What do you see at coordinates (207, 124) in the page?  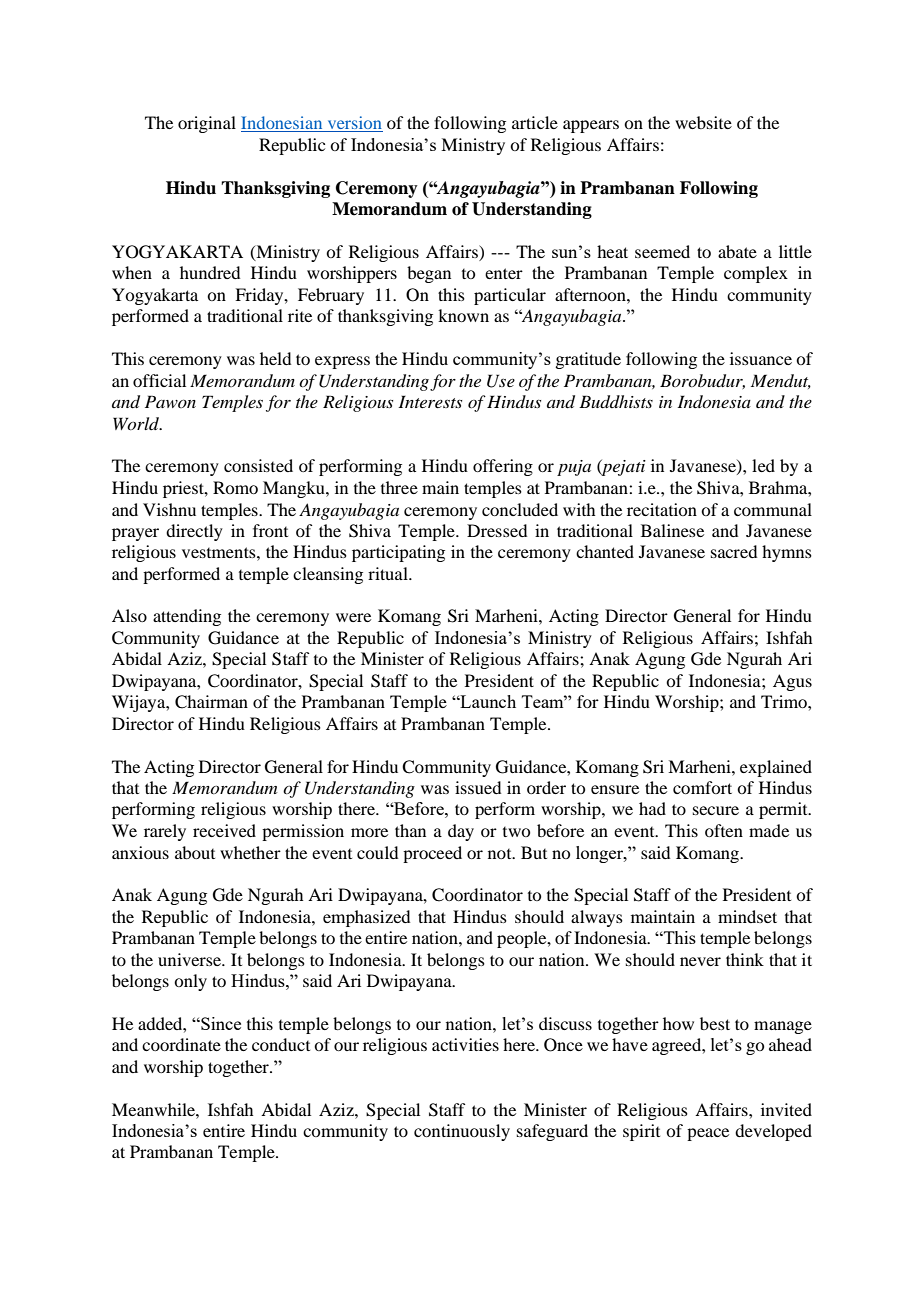 I see `original` at bounding box center [207, 124].
